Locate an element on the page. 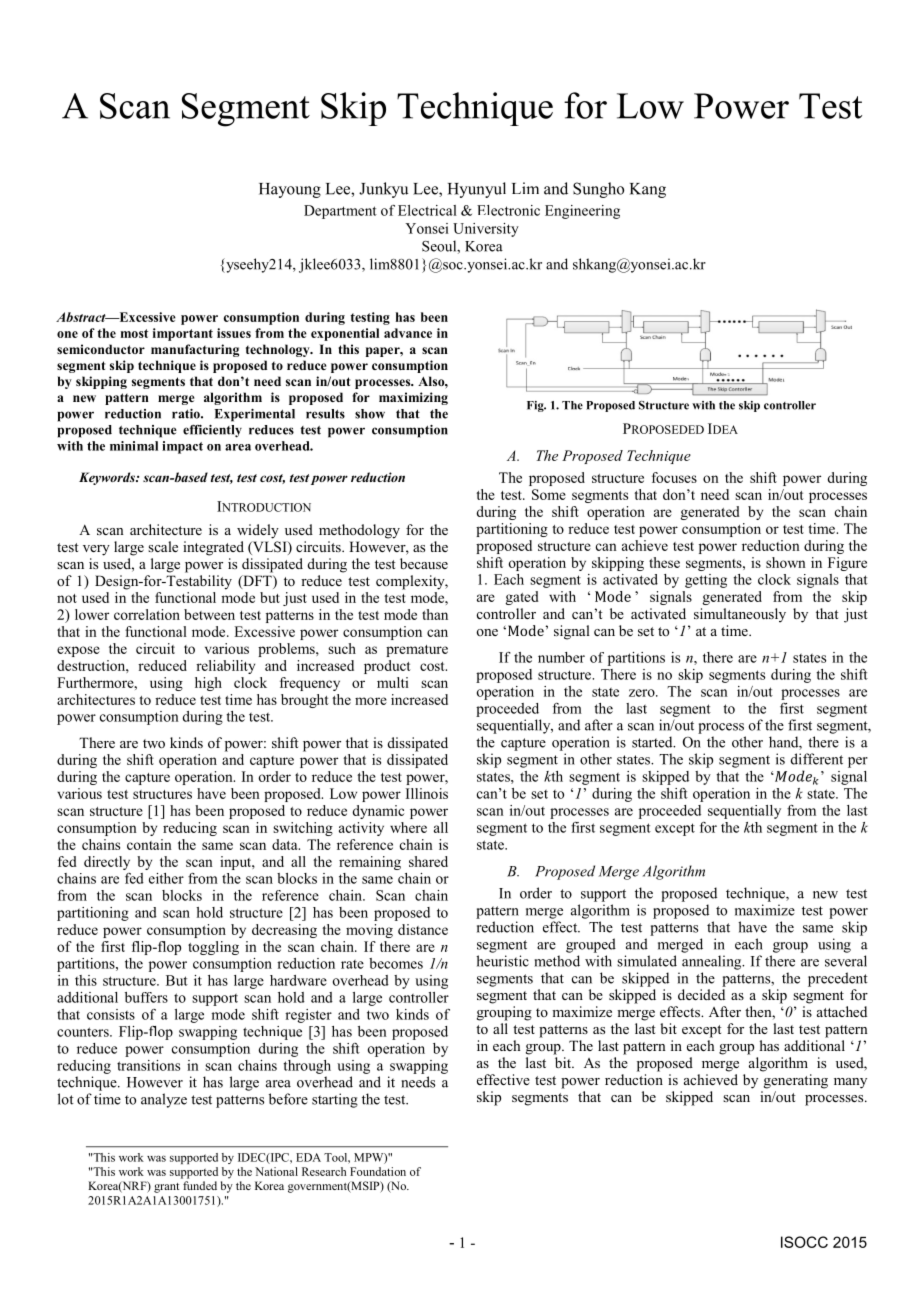 This image has height=1308, width=924. Engineering is located at coordinates (582, 212).
